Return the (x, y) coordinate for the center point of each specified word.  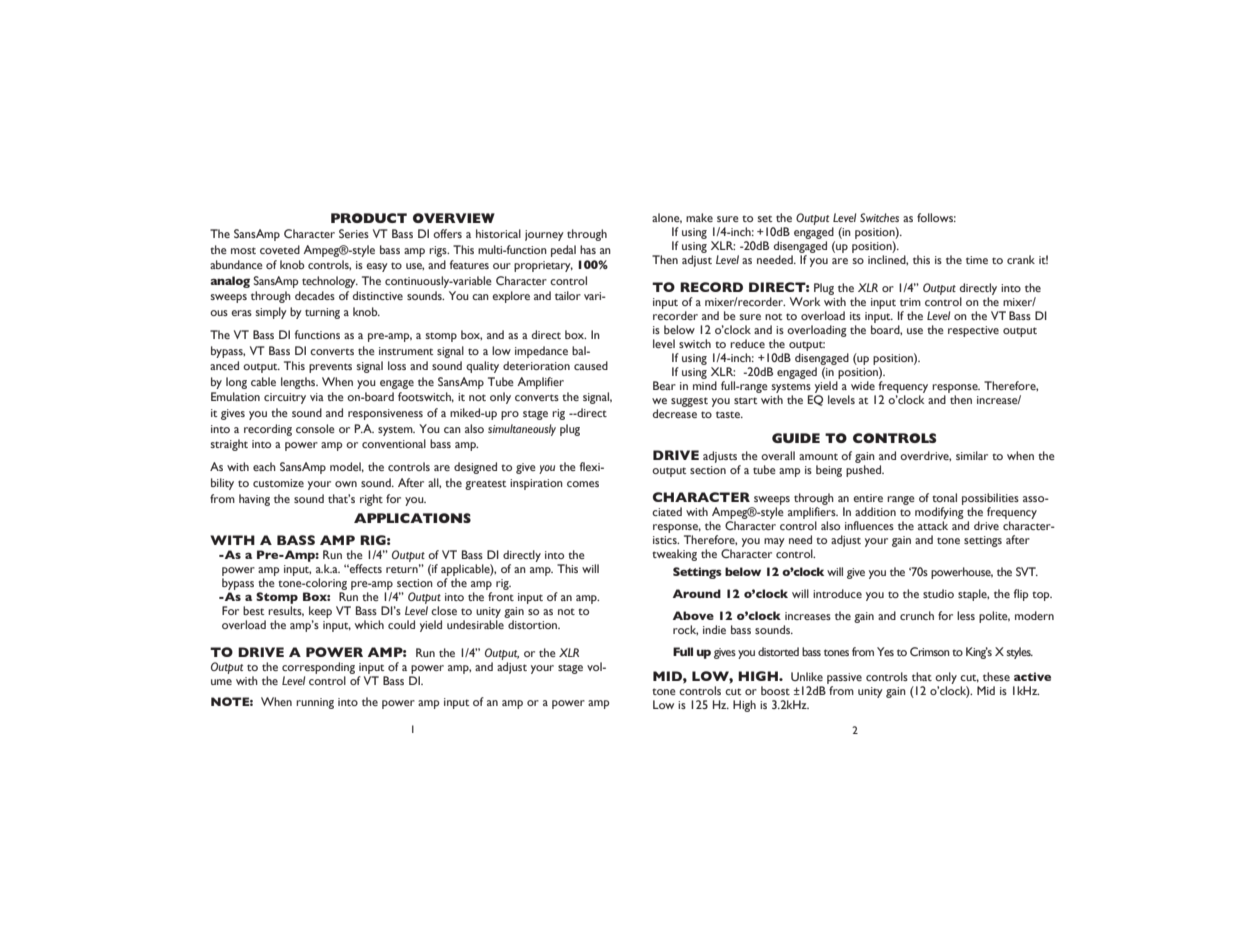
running (315, 703)
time (977, 260)
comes (583, 484)
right (371, 500)
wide (863, 385)
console (315, 428)
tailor (568, 295)
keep (320, 612)
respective (973, 331)
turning (322, 313)
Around (697, 593)
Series (354, 233)
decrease (675, 413)
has (588, 249)
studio (938, 593)
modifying (939, 513)
